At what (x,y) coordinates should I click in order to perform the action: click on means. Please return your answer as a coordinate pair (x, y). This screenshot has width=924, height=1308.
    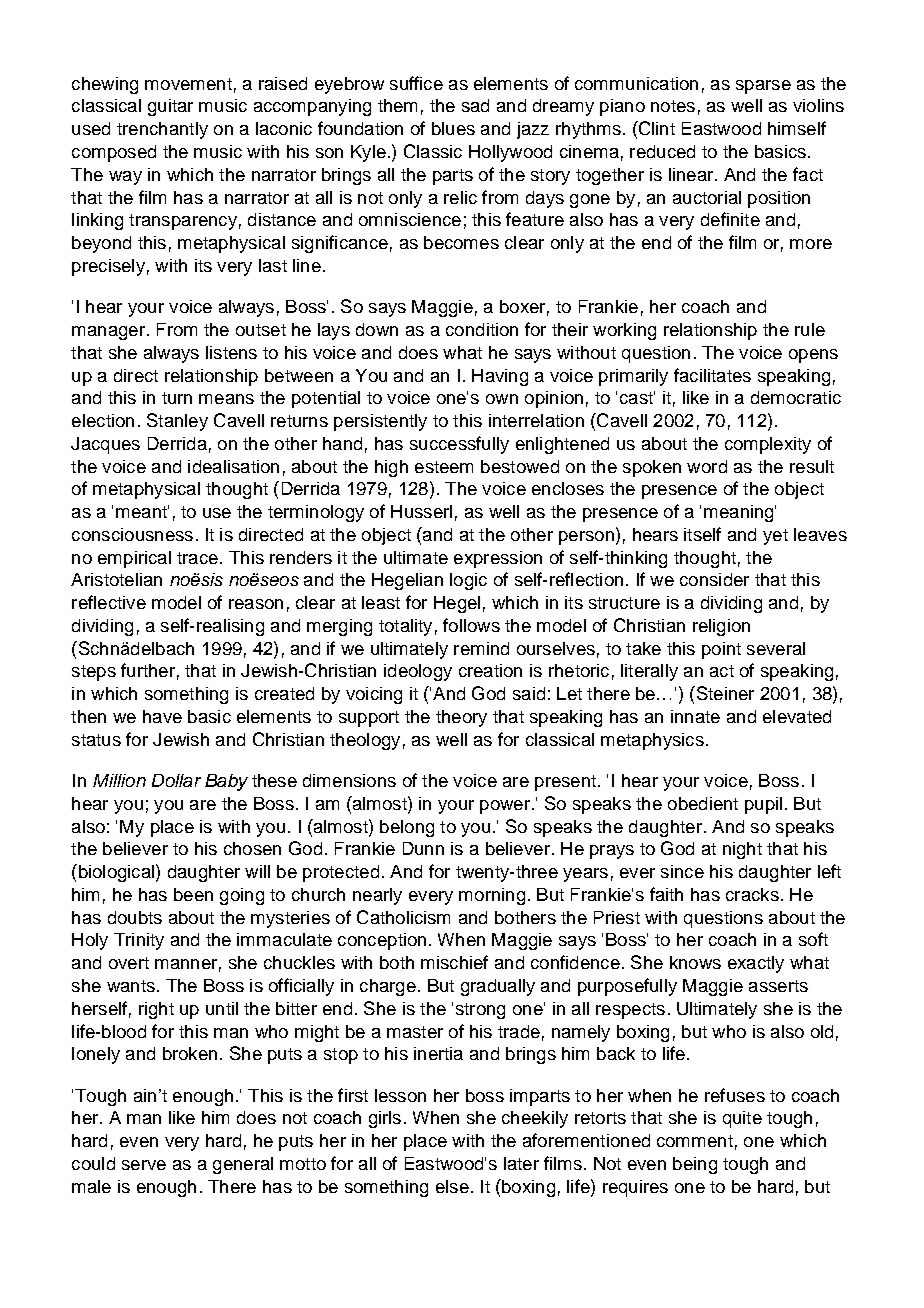
    Looking at the image, I should click on (226, 399).
